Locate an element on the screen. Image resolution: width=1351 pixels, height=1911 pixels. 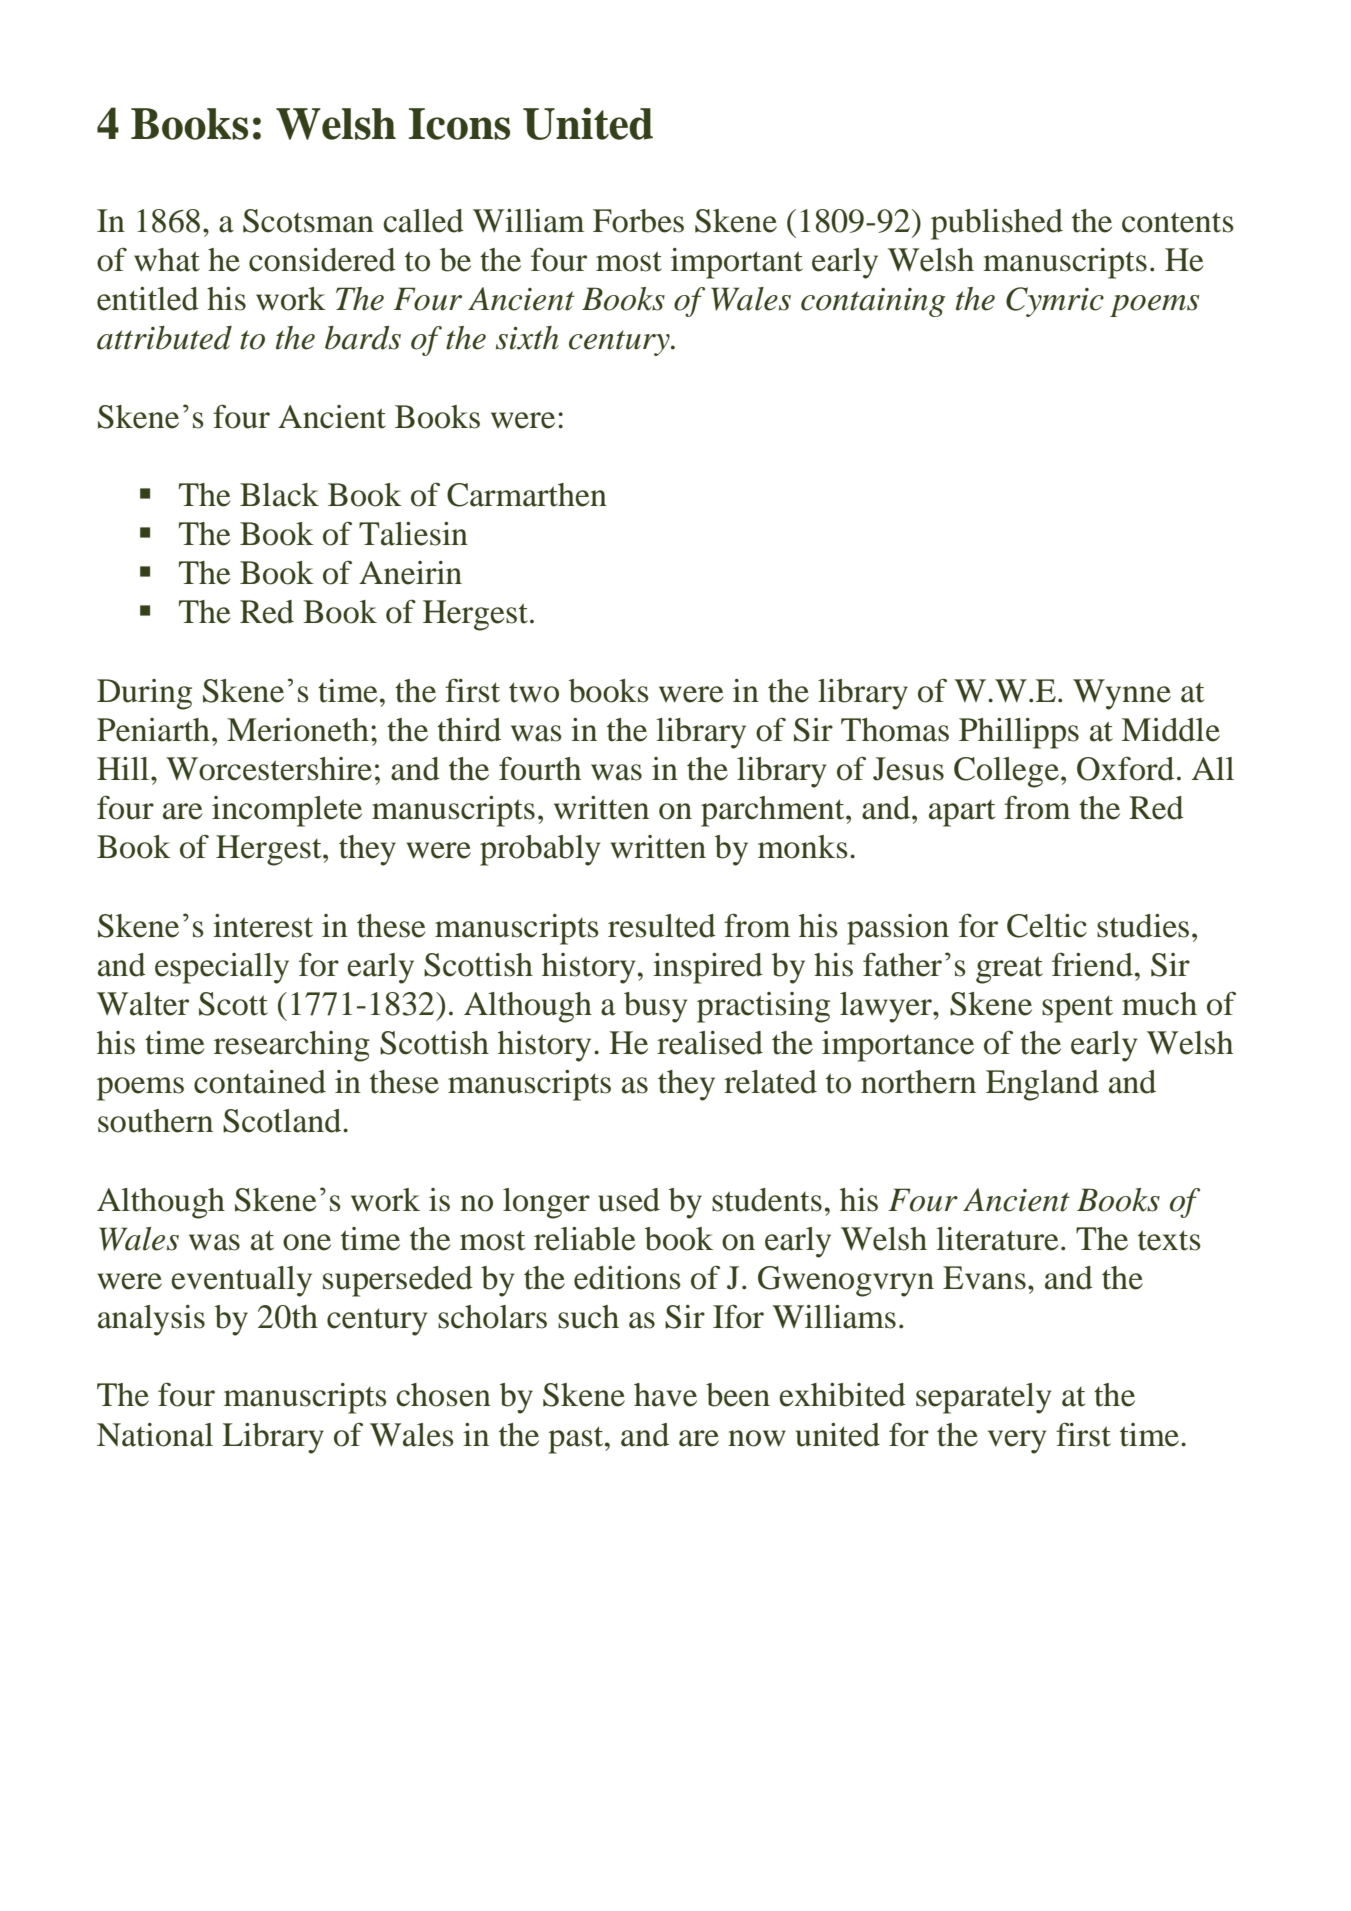
Black is located at coordinates (279, 495).
